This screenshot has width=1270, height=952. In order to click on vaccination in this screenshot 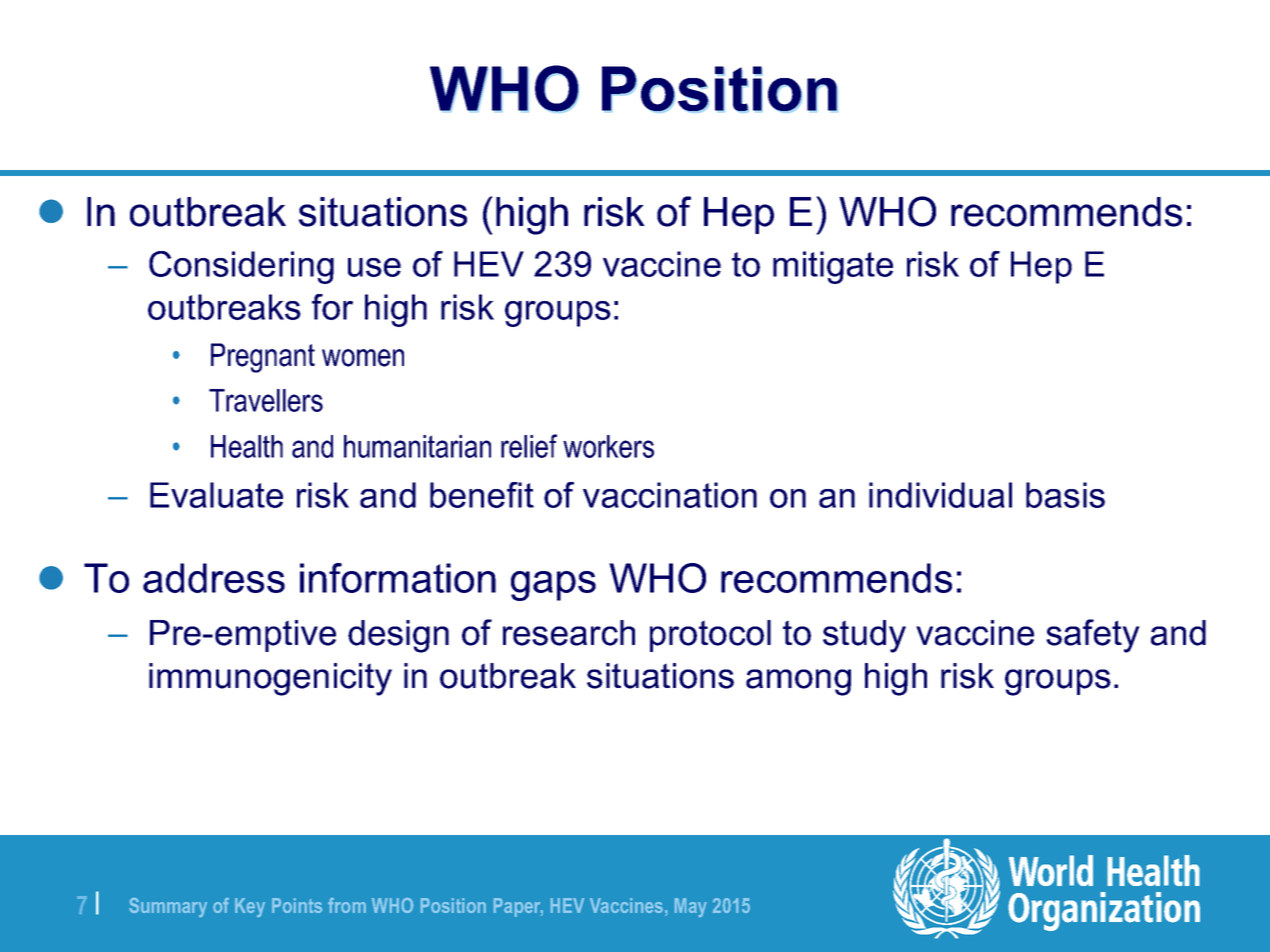, I will do `click(670, 495)`.
